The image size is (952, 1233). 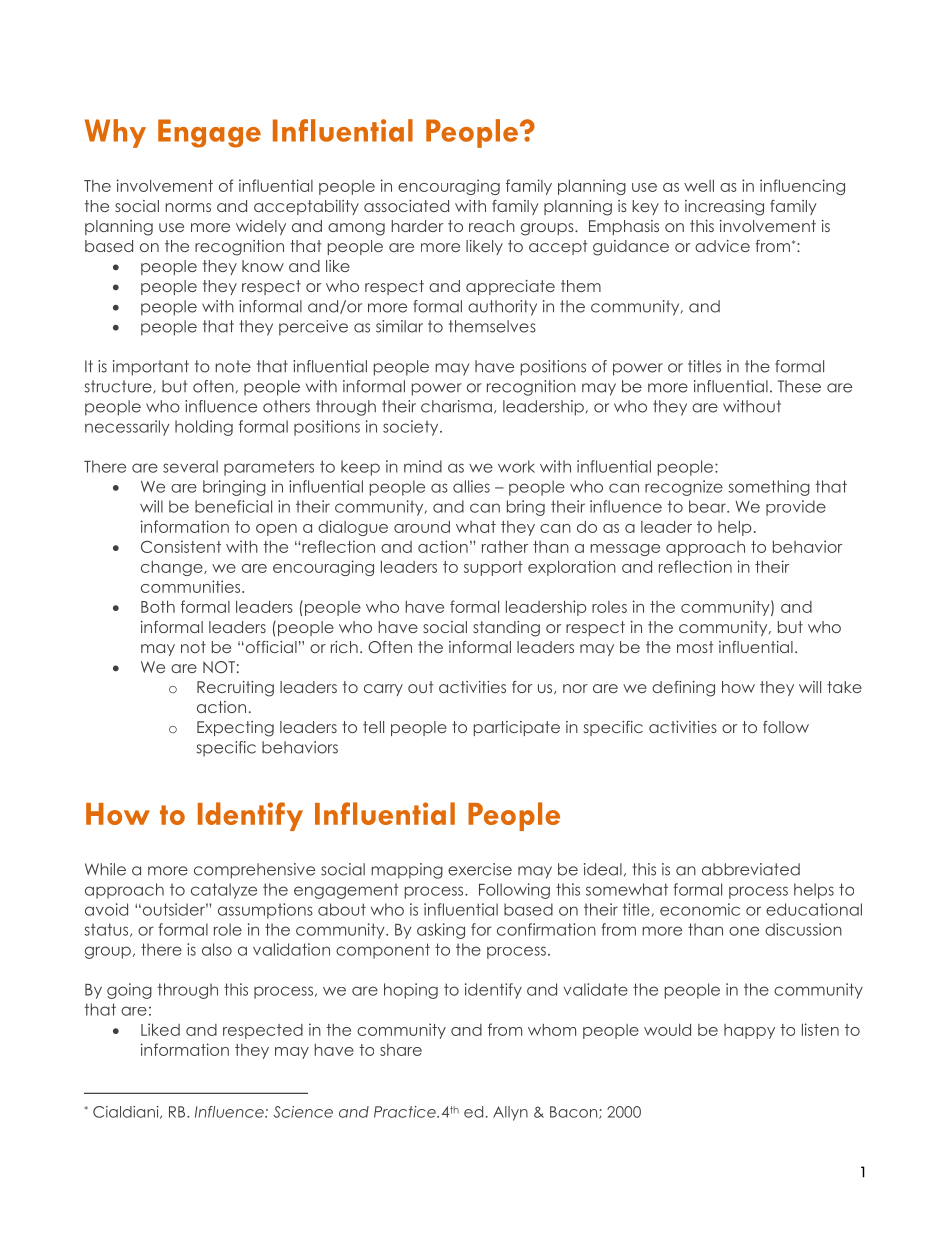 I want to click on Science, so click(x=303, y=1112).
